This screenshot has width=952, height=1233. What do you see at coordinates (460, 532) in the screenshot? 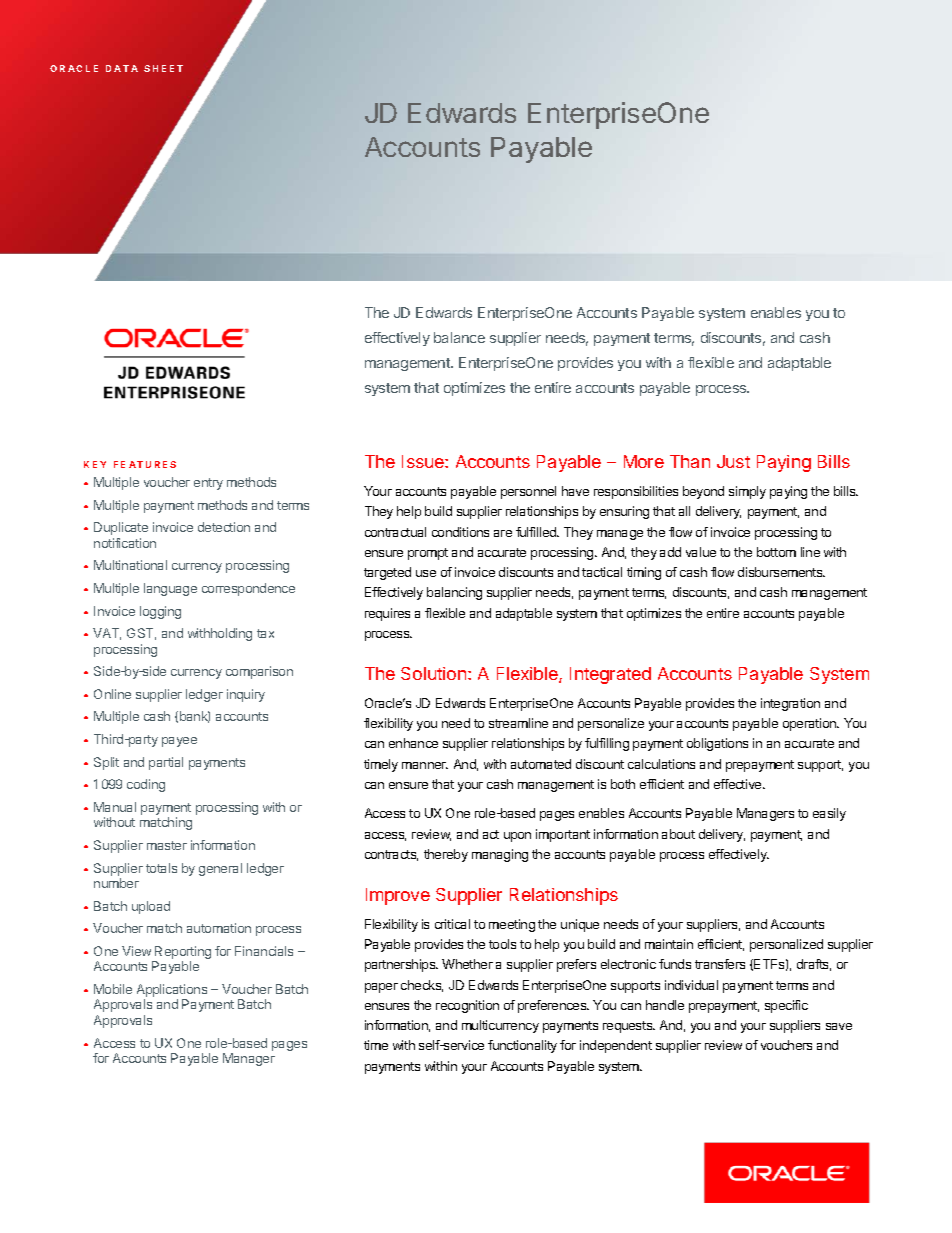
I see `conditions` at bounding box center [460, 532].
